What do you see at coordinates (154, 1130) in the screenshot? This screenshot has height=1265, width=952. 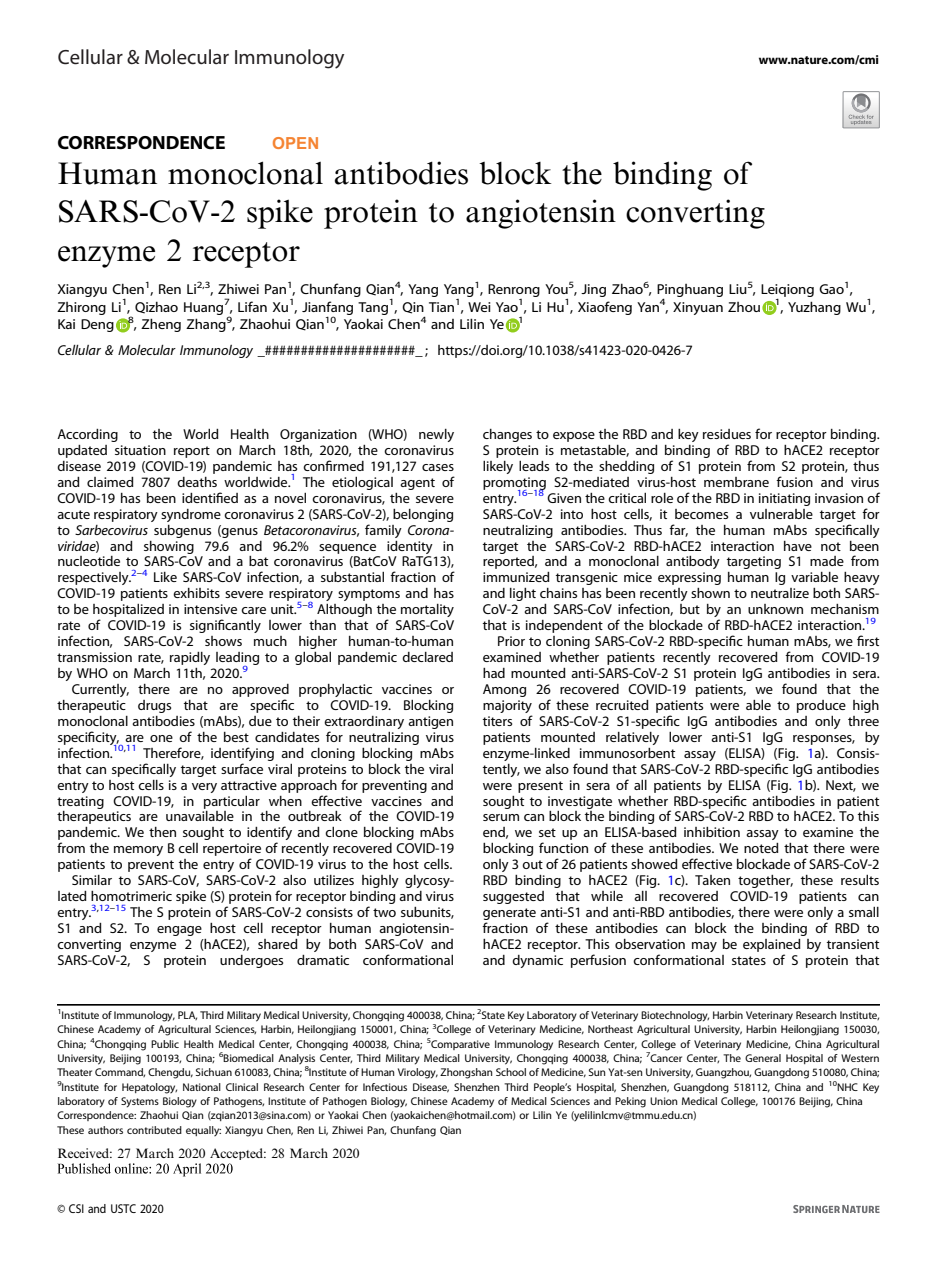 I see `contributed` at bounding box center [154, 1130].
